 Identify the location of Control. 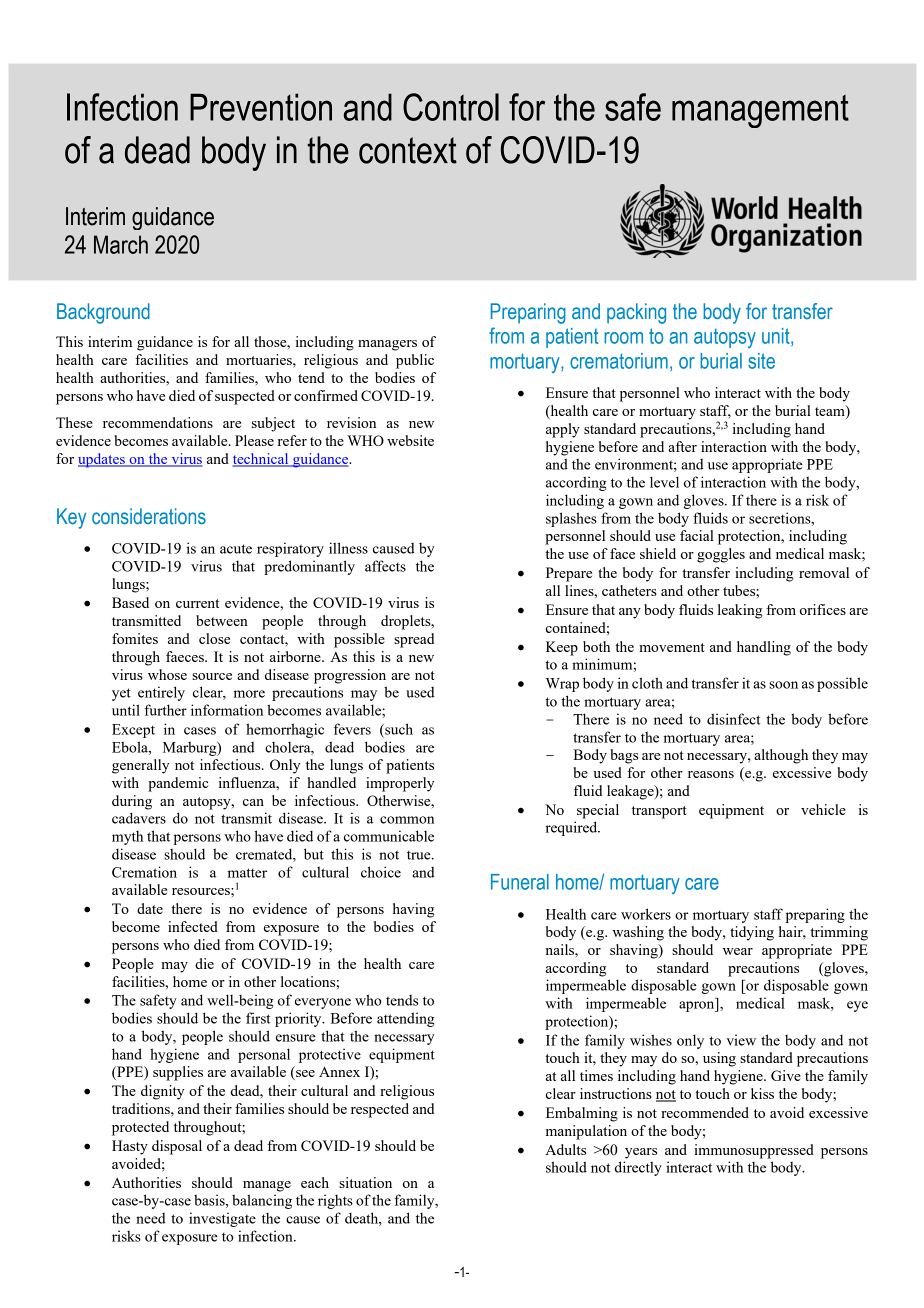
(451, 107).
